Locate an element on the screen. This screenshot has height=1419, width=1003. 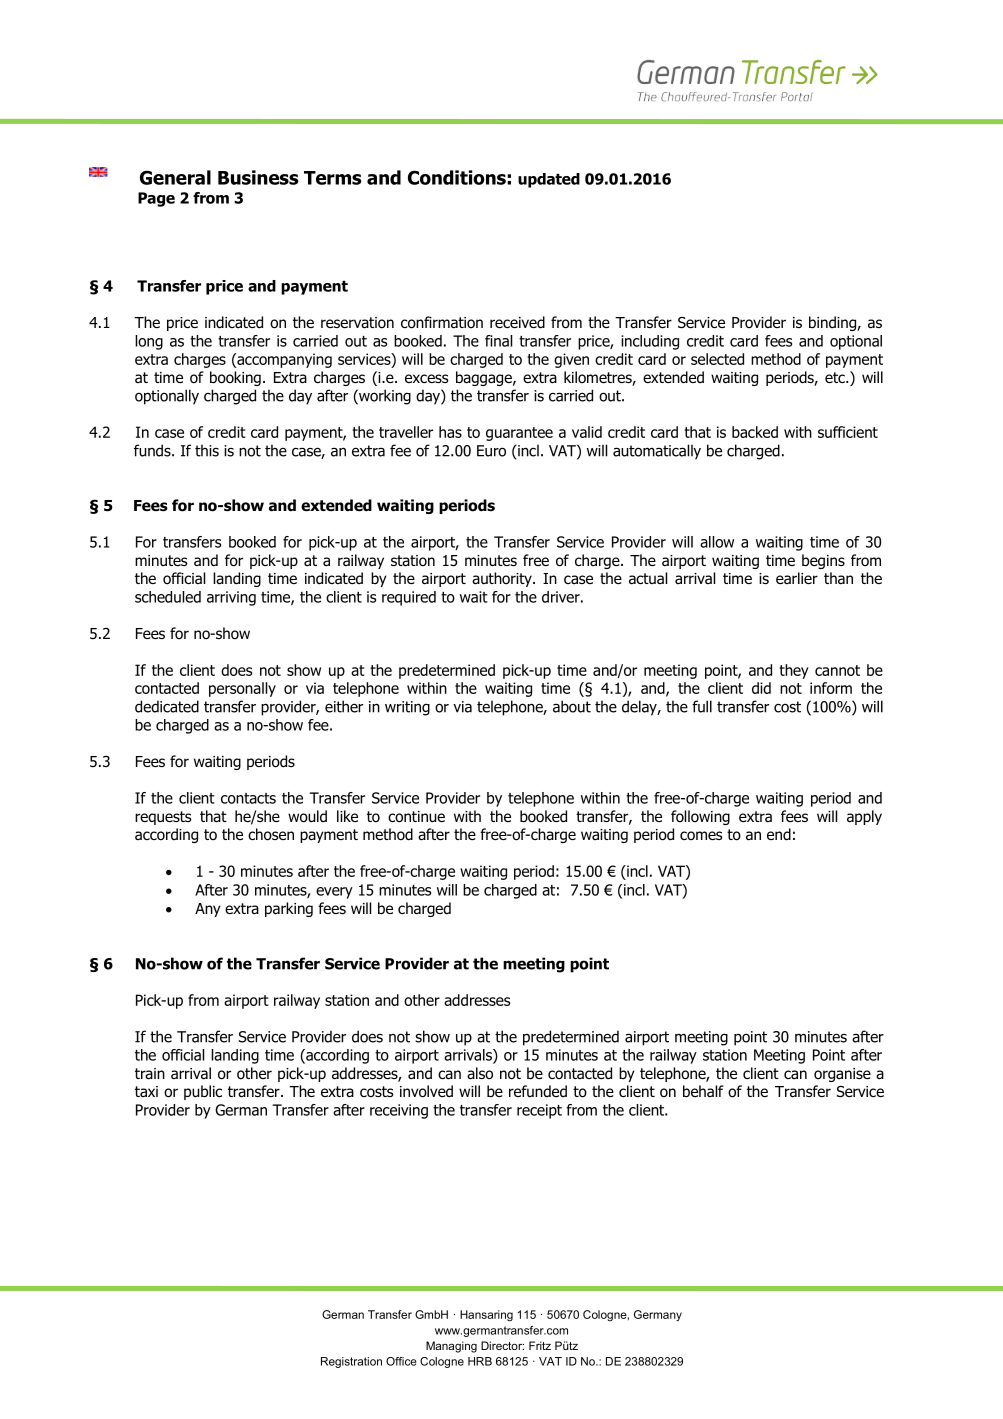
Registration is located at coordinates (351, 1362).
